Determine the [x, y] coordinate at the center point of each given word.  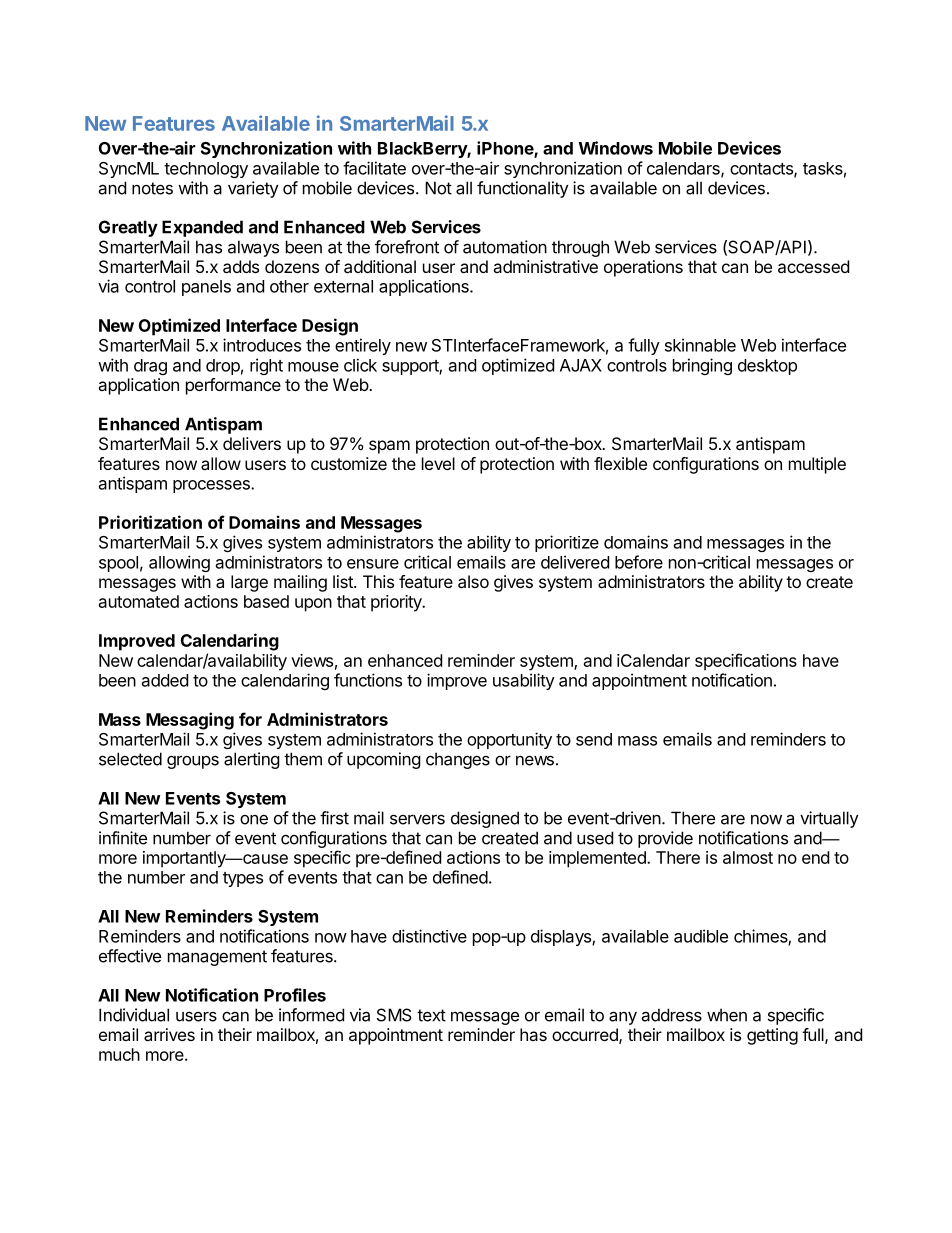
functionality [523, 189]
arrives [169, 1034]
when [727, 1015]
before [639, 562]
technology [206, 170]
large [249, 583]
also [473, 581]
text [431, 1015]
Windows [615, 148]
